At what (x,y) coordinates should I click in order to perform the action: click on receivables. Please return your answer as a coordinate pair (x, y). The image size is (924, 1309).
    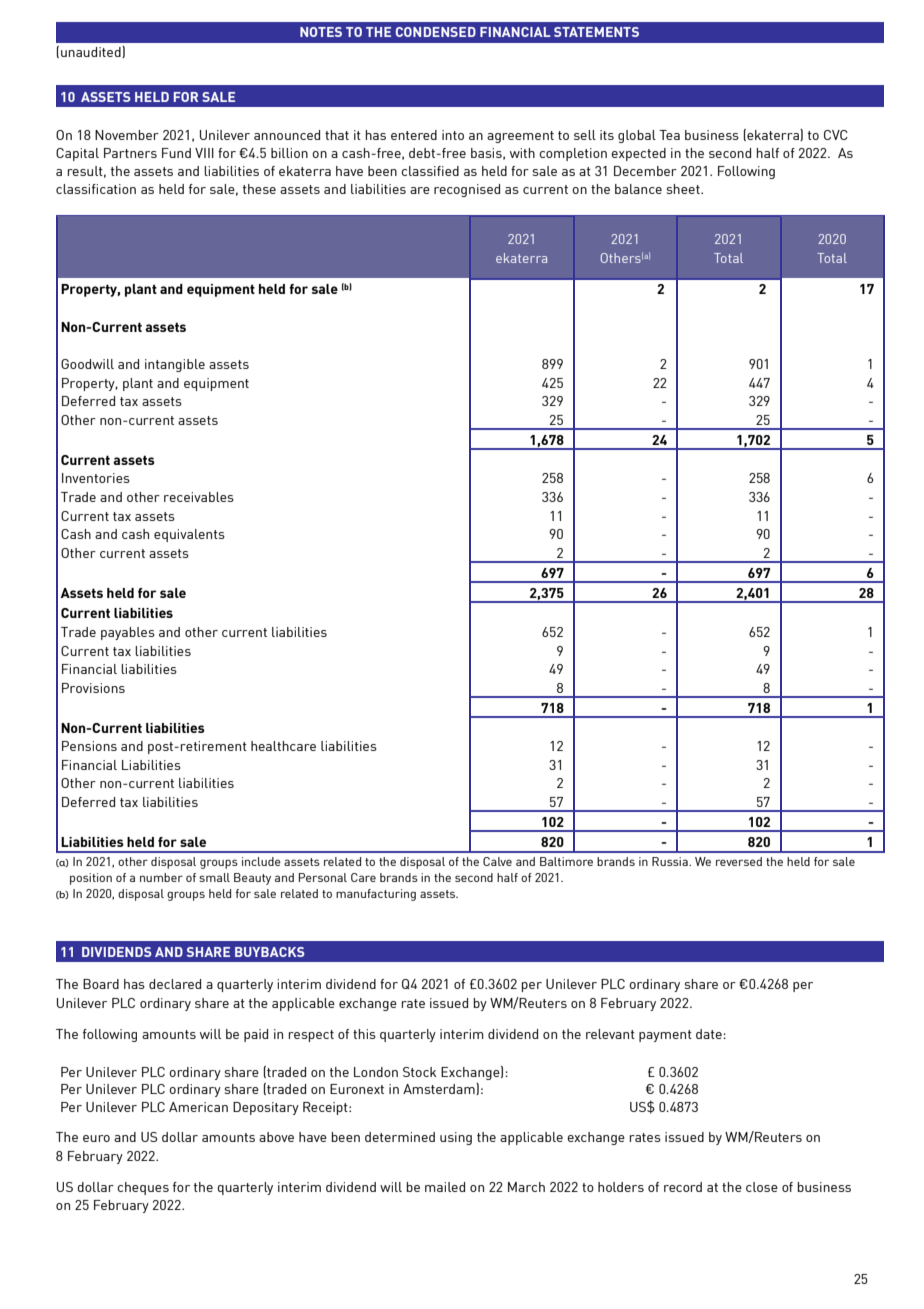
    Looking at the image, I should click on (199, 497).
